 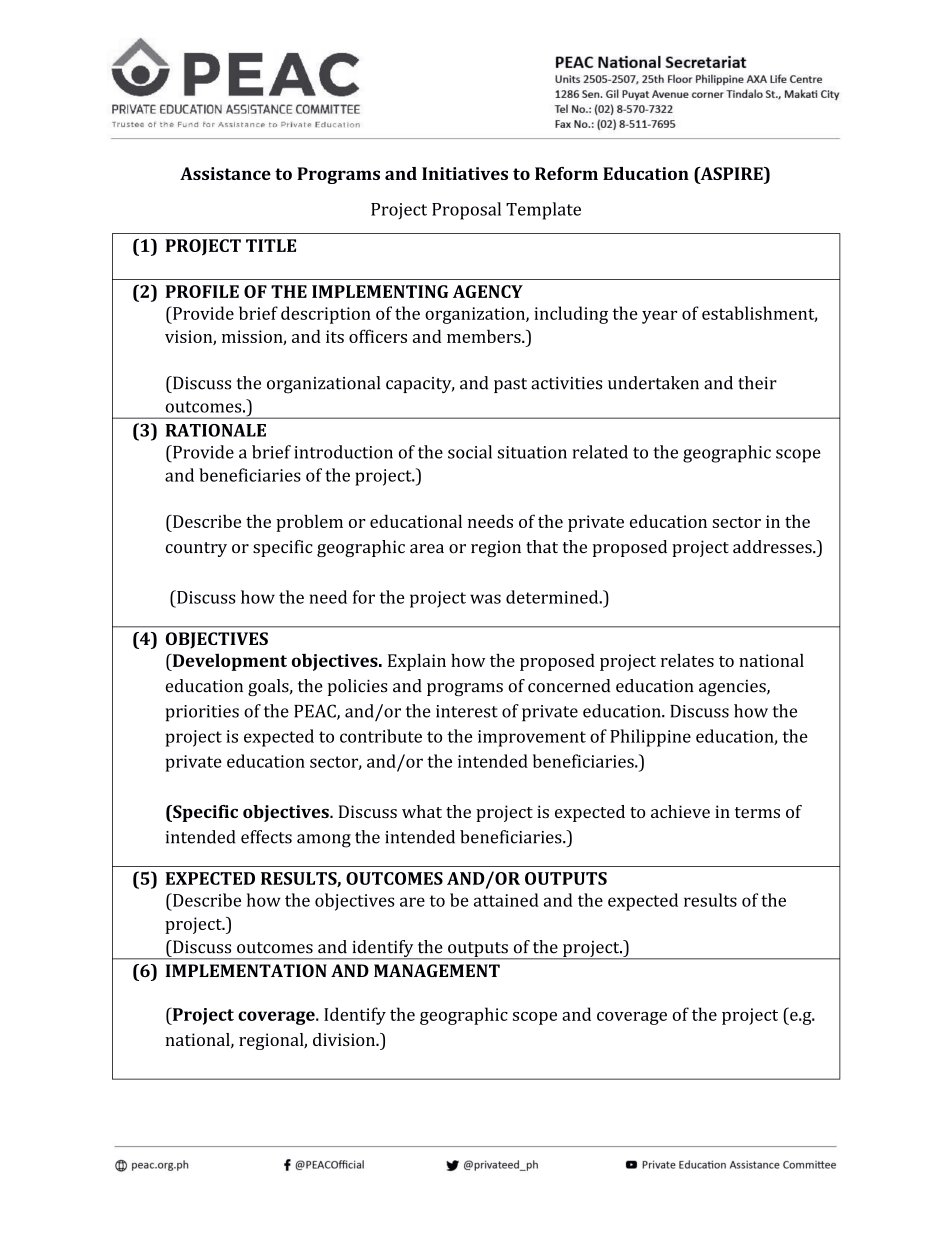 What do you see at coordinates (202, 713) in the page?
I see `priorities` at bounding box center [202, 713].
